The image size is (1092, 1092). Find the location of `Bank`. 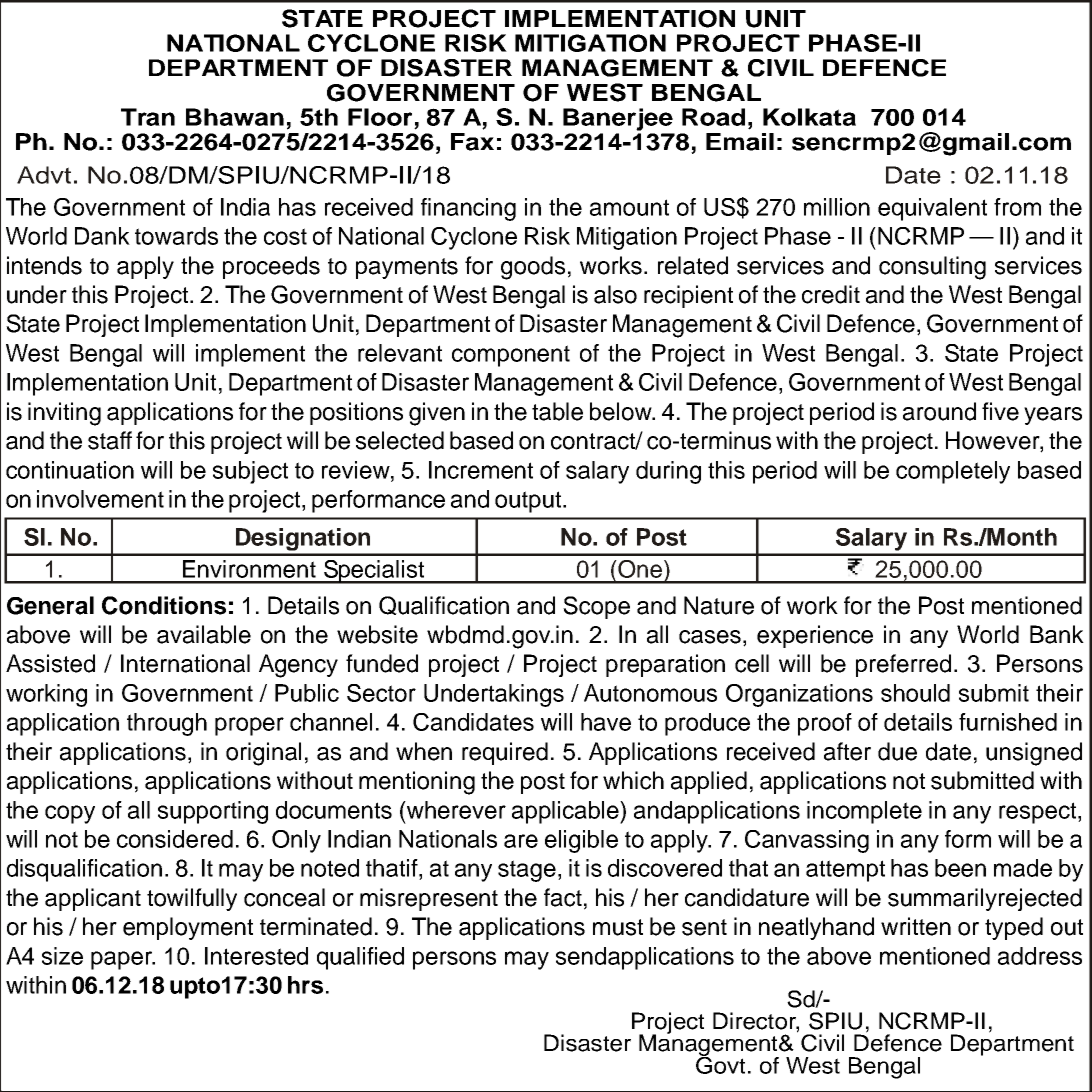

Bank is located at coordinates (1057, 634).
